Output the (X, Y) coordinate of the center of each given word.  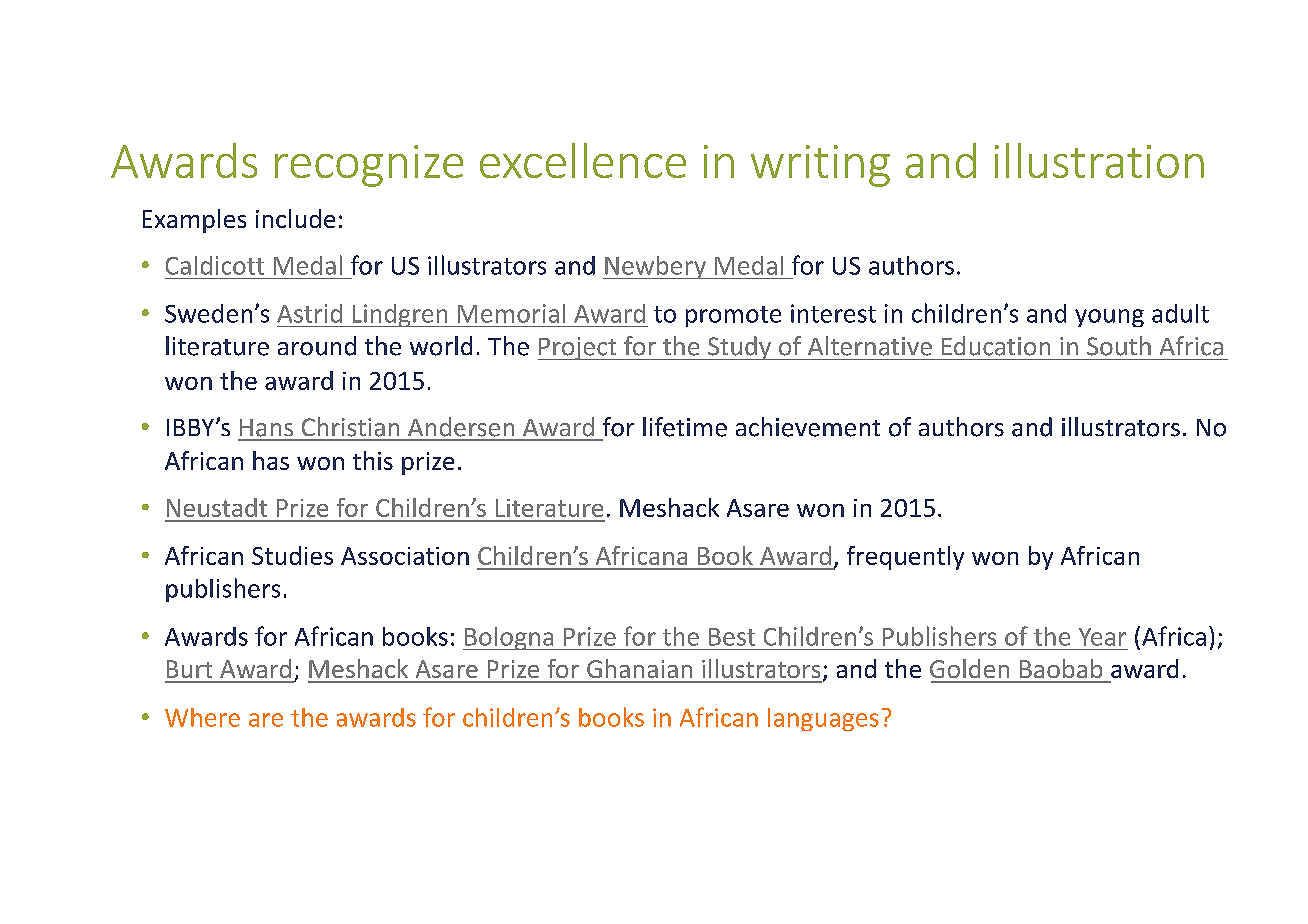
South (1119, 346)
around (317, 346)
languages (823, 719)
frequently (905, 558)
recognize (369, 166)
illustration (1099, 160)
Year (1102, 637)
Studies (292, 555)
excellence (583, 160)
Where (202, 717)
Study (739, 348)
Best (732, 637)
